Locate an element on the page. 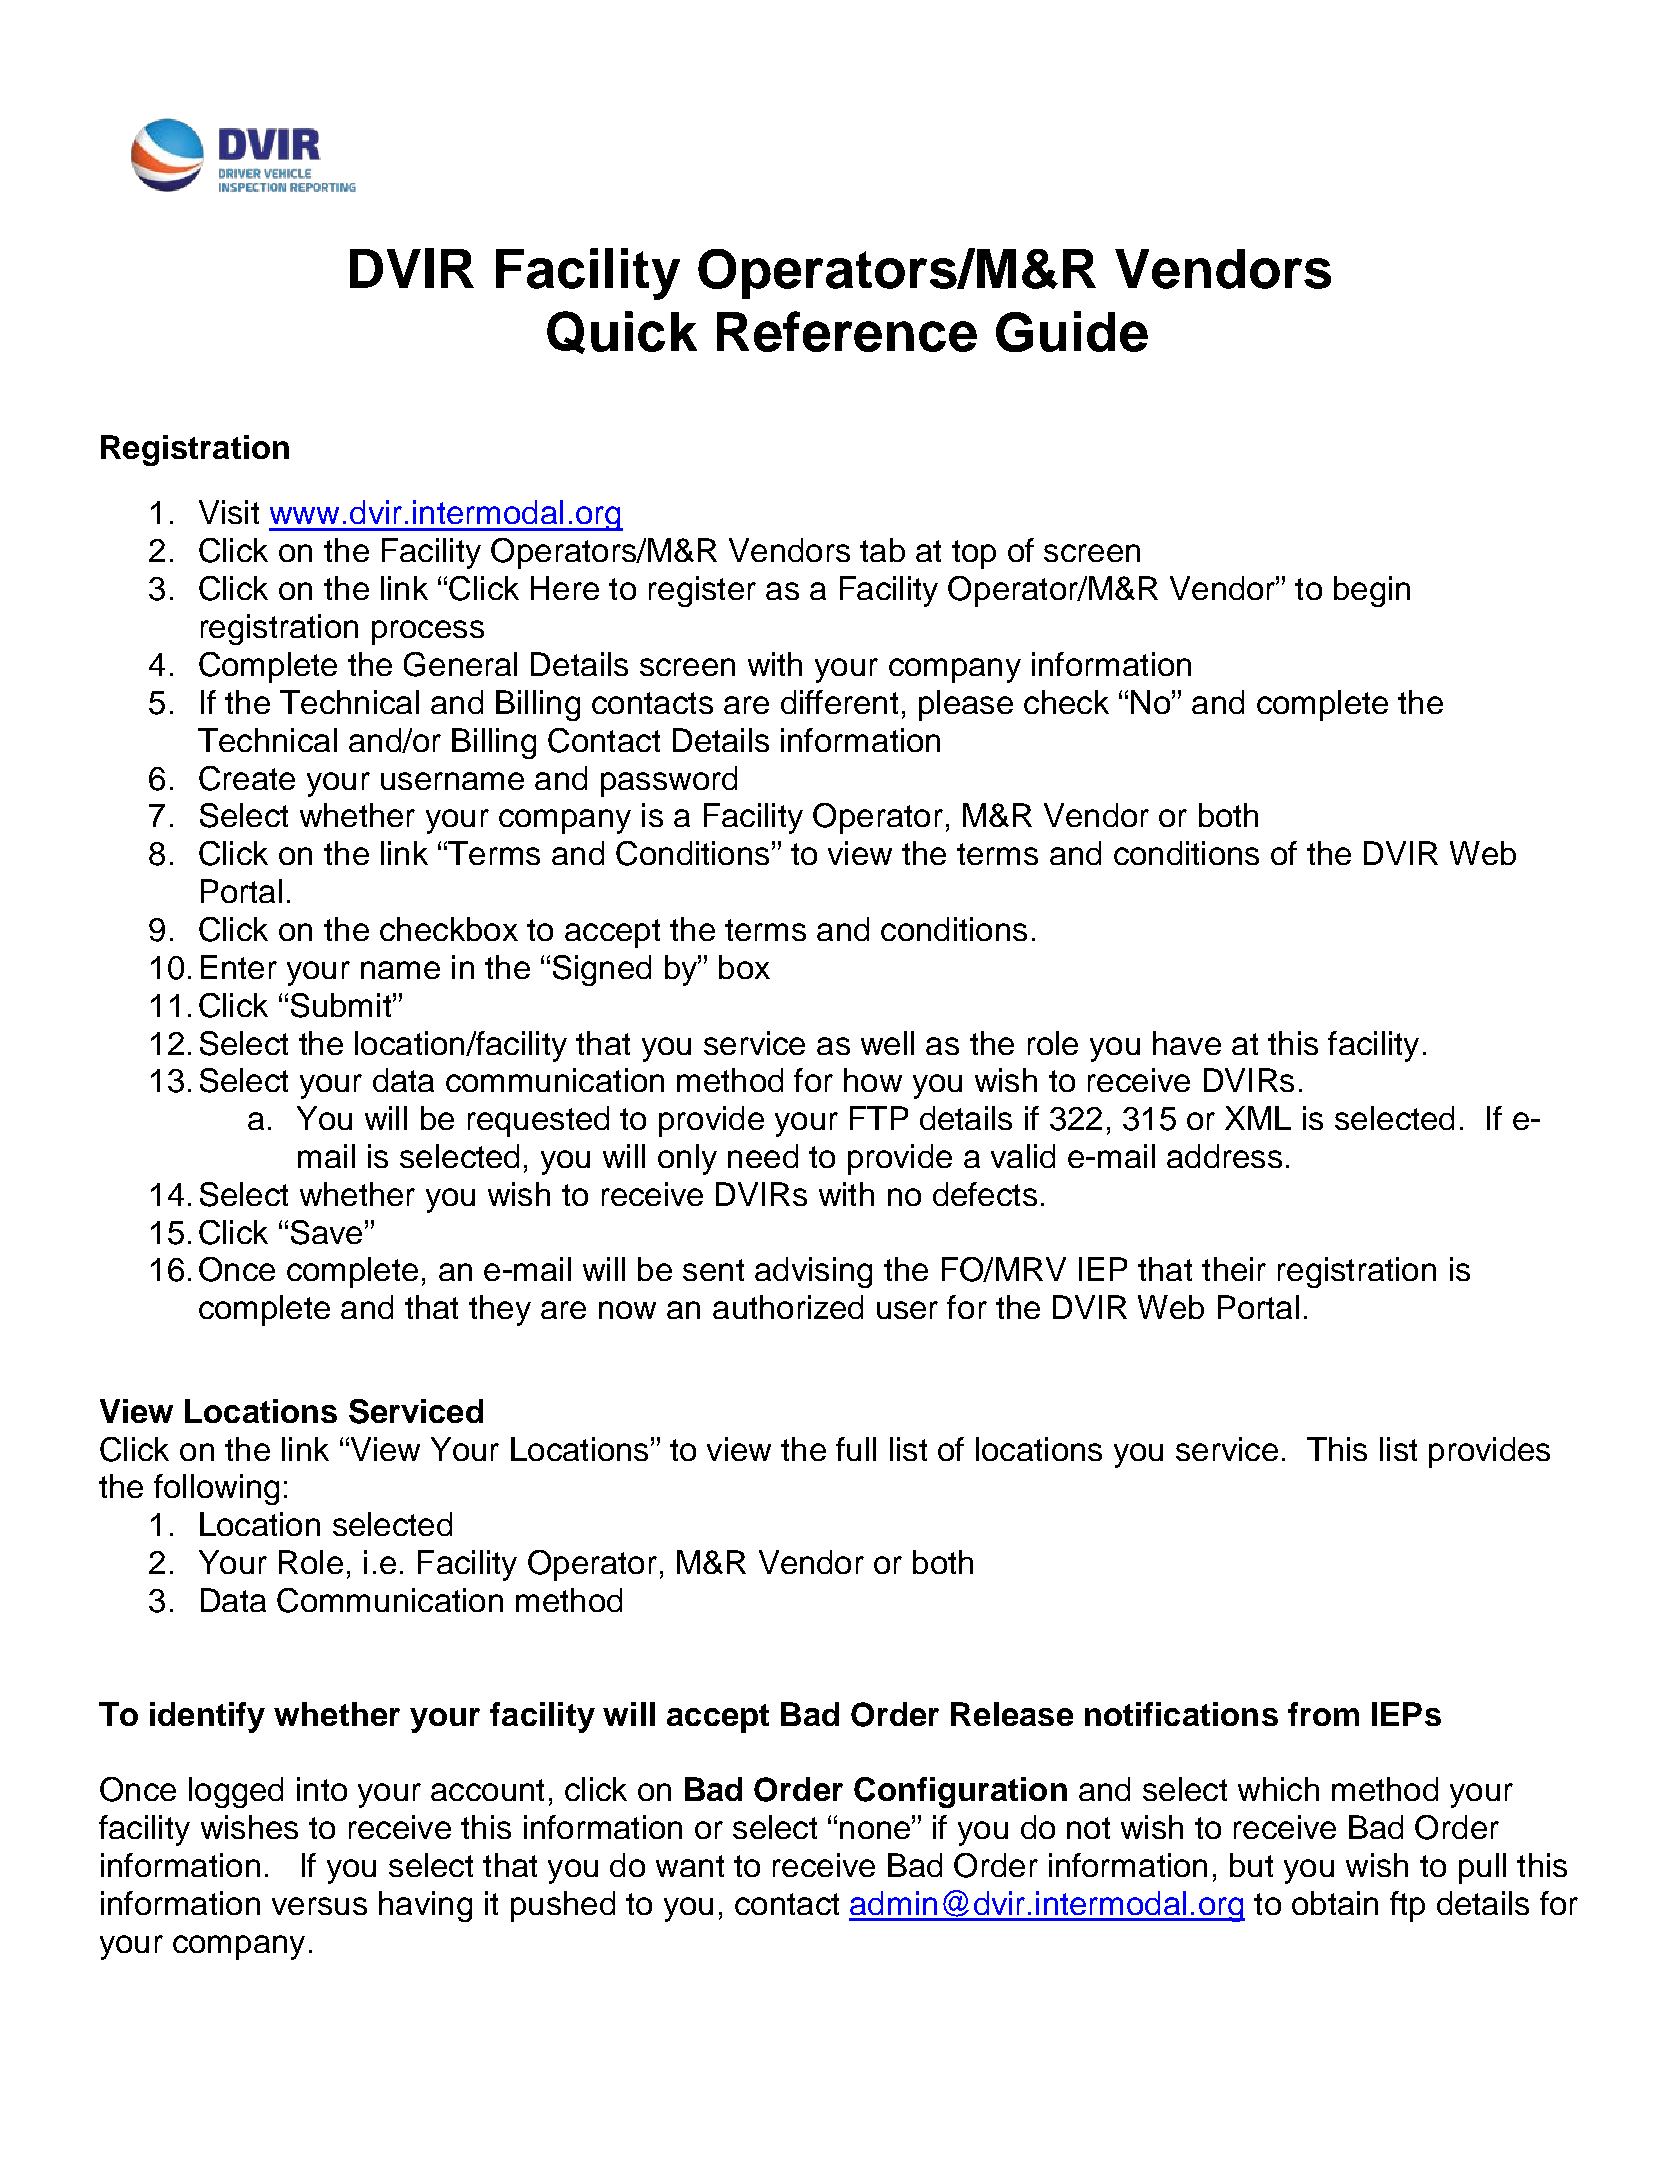 The height and width of the page is (2173, 1679). how is located at coordinates (873, 1080).
